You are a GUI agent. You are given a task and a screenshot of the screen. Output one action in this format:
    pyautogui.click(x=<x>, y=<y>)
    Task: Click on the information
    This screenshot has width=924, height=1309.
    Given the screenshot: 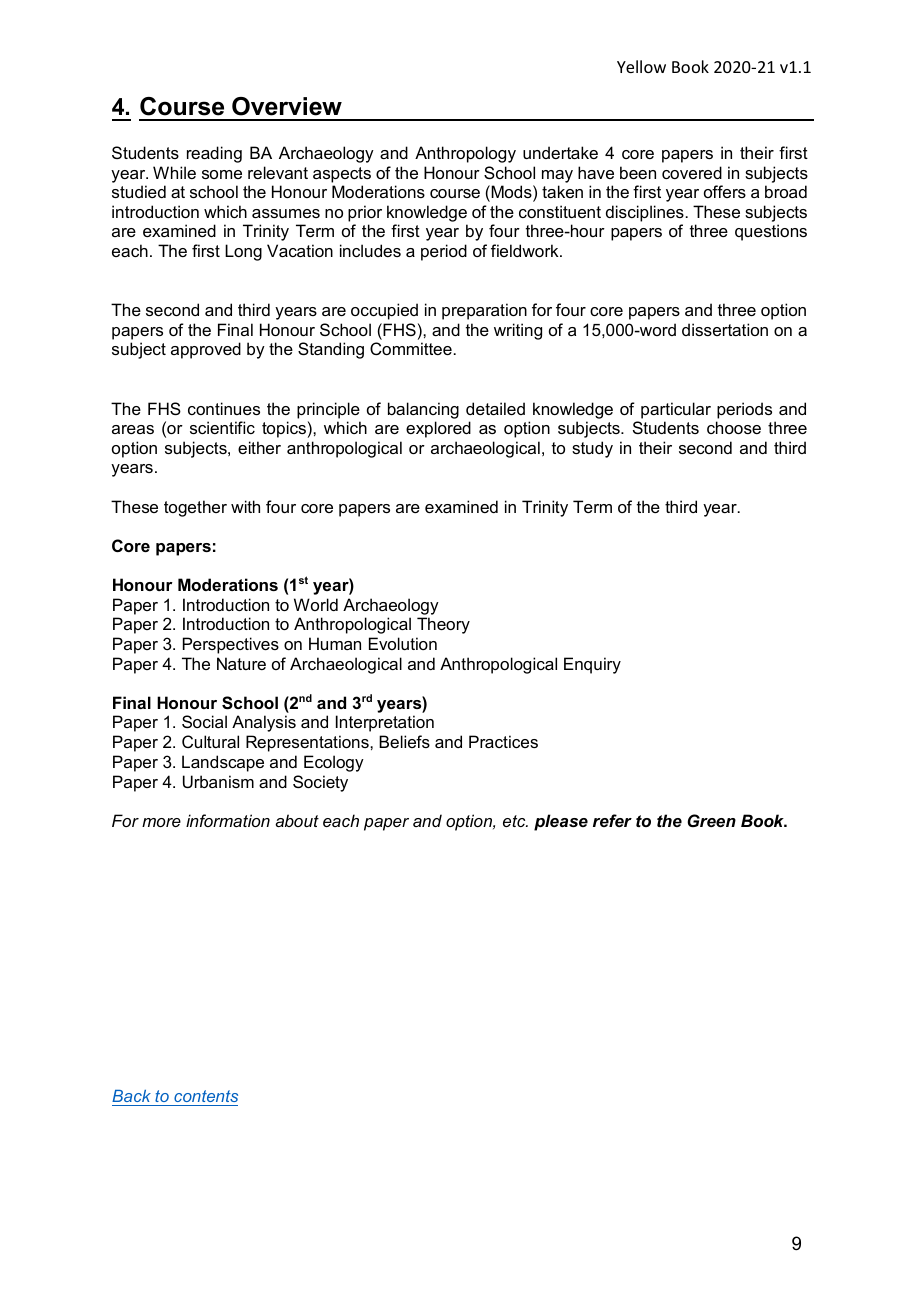 What is the action you would take?
    pyautogui.click(x=228, y=820)
